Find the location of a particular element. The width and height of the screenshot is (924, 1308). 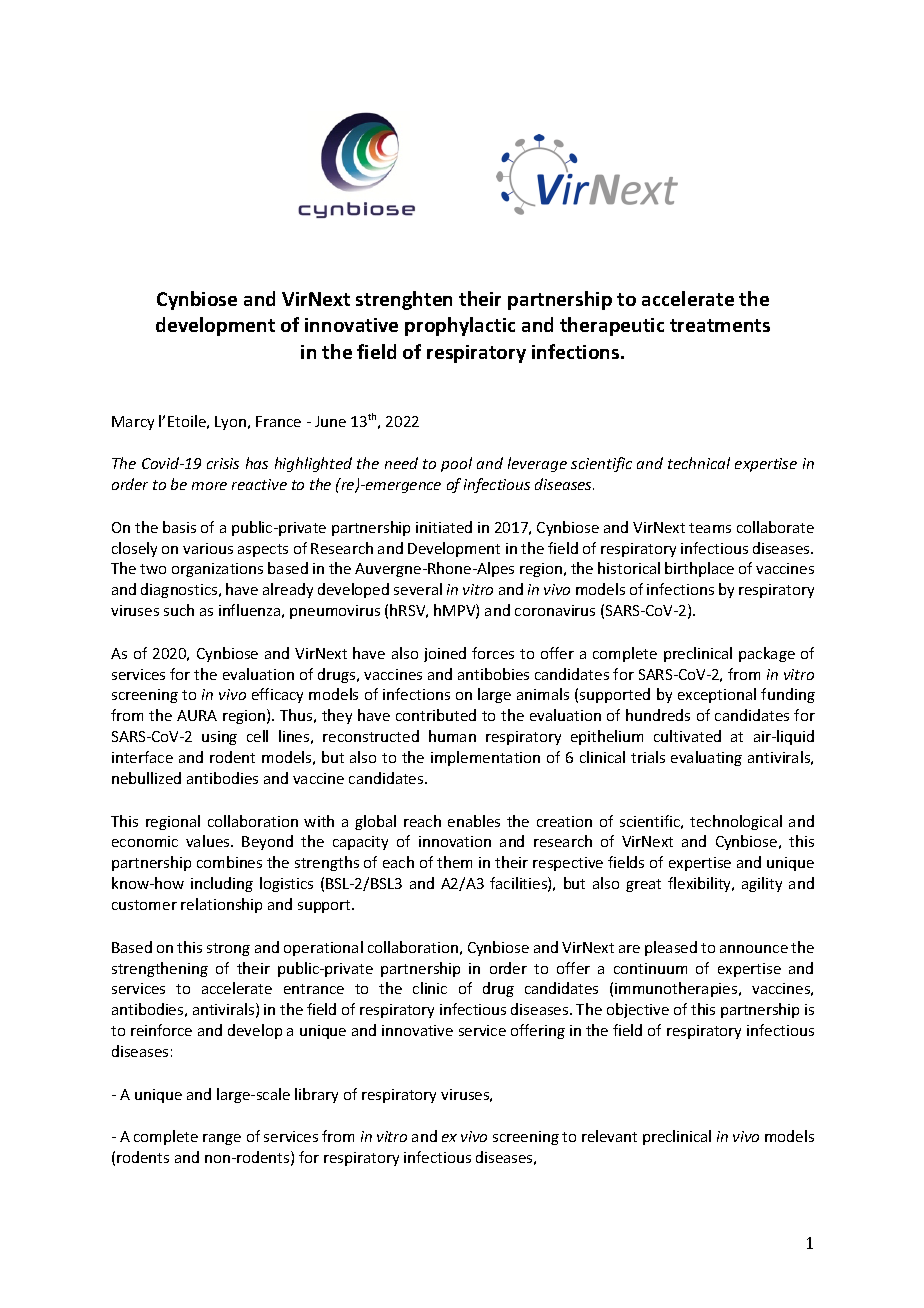

France is located at coordinates (278, 421).
